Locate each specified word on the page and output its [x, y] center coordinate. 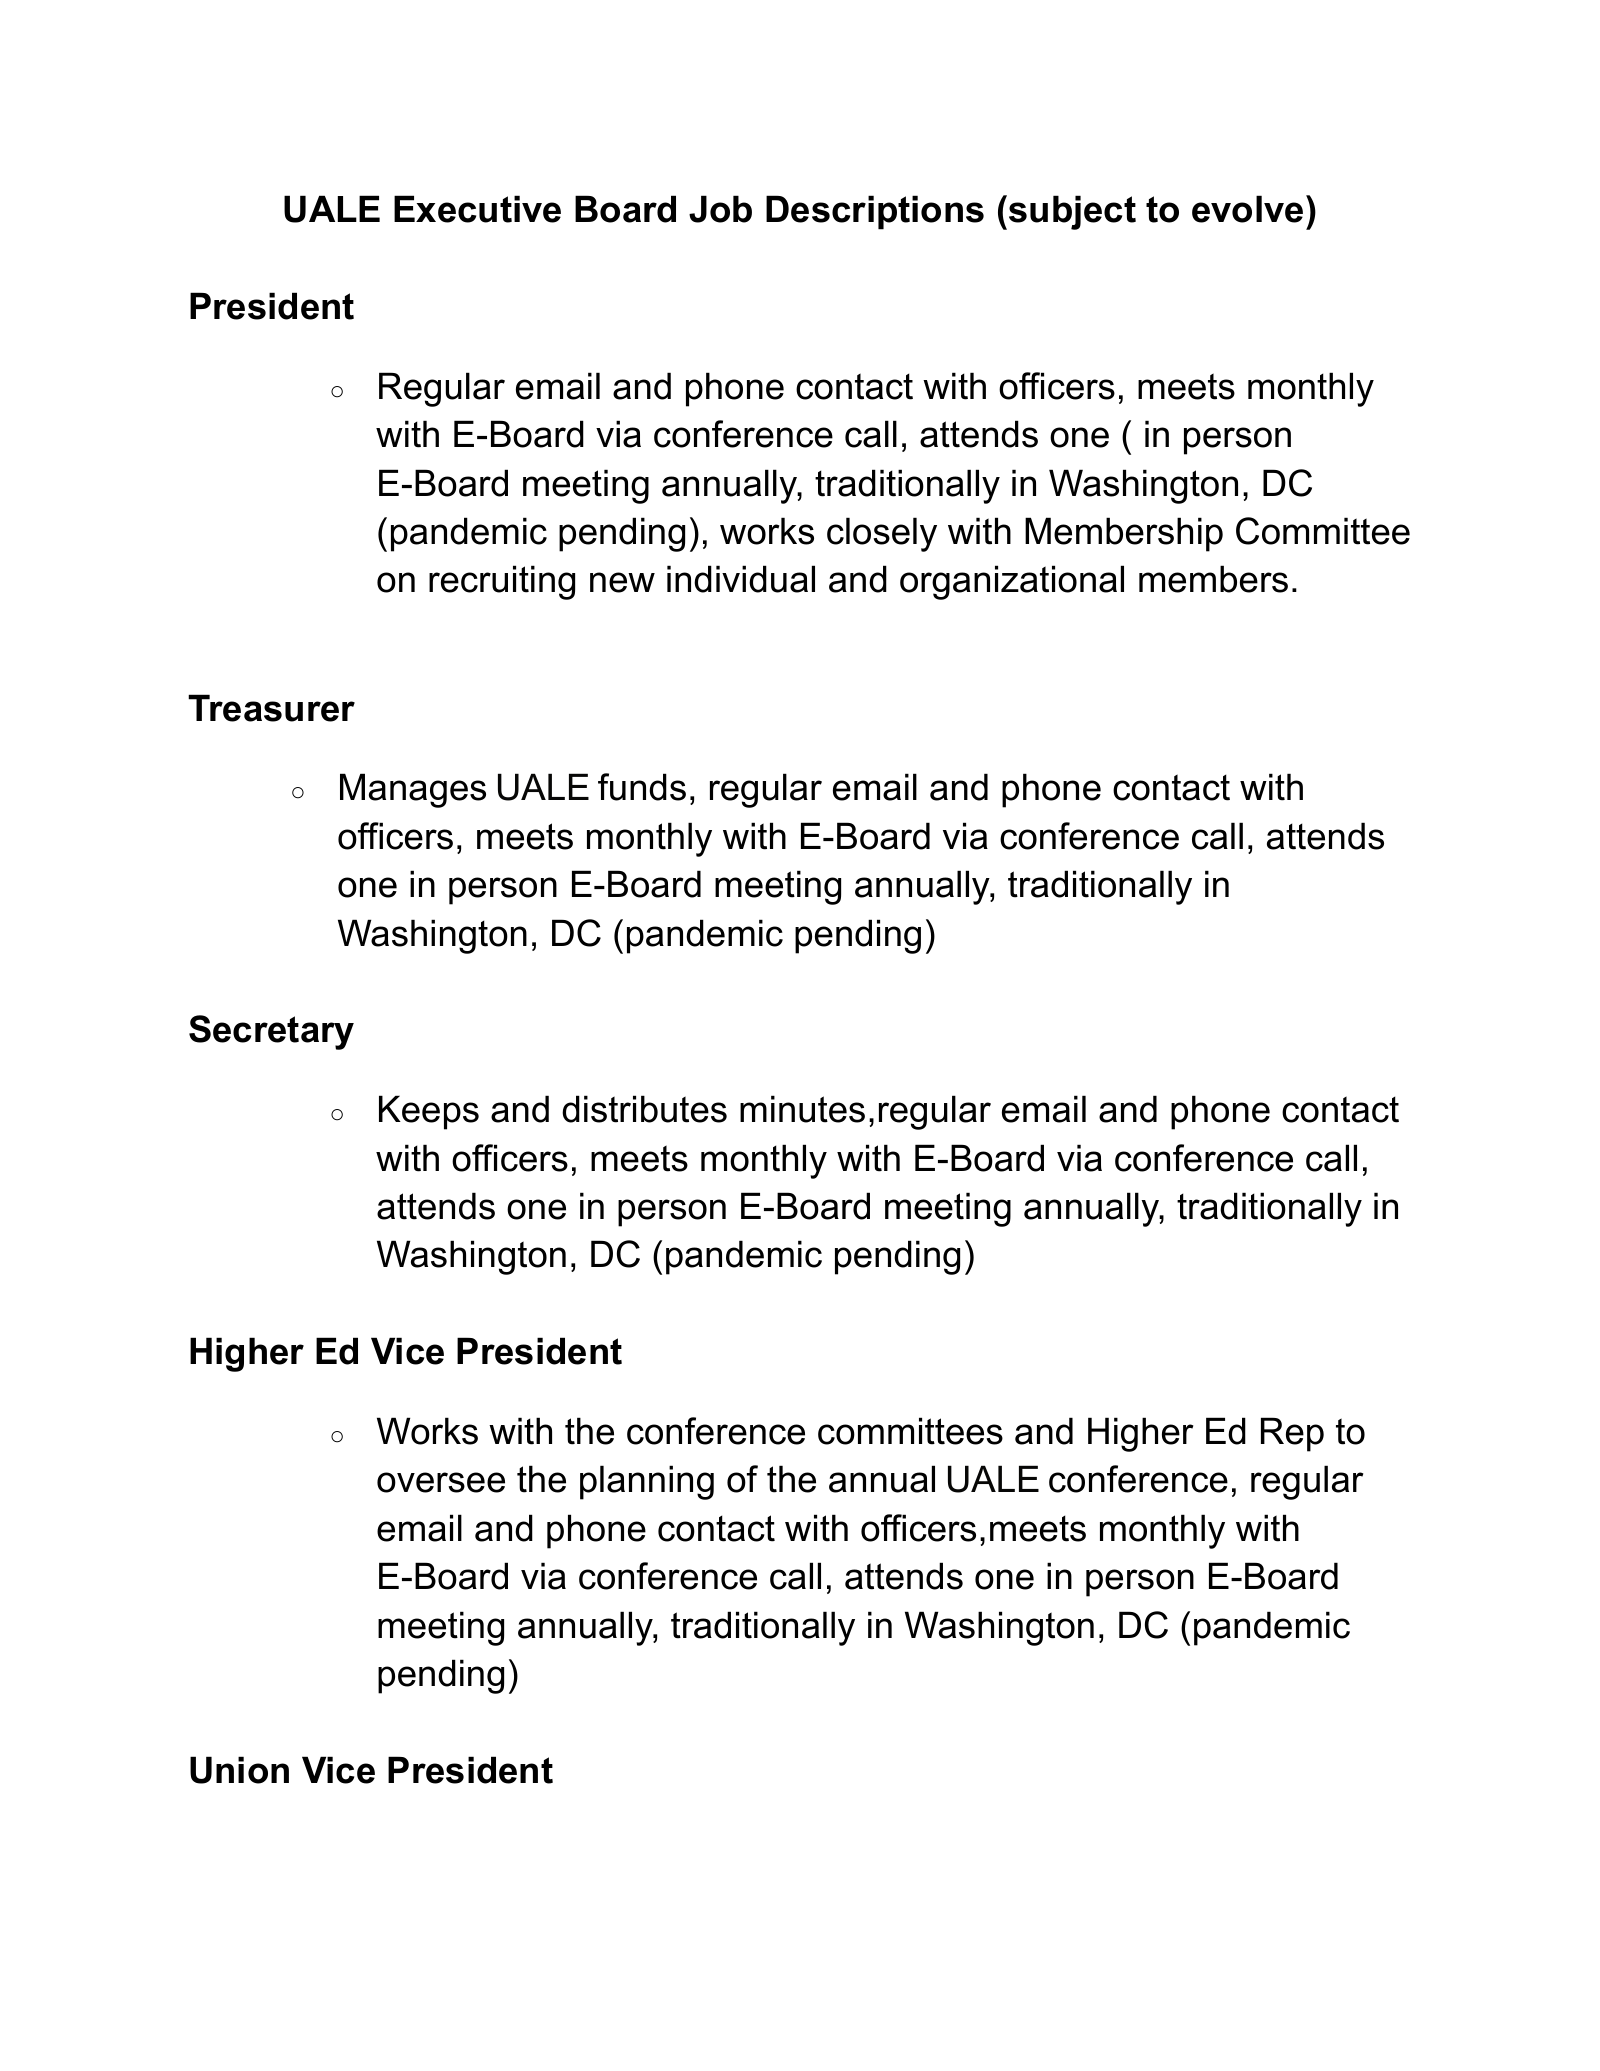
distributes [644, 1109]
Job [720, 209]
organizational [1012, 582]
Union [239, 1770]
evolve [1247, 209]
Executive [477, 209]
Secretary [271, 1032]
